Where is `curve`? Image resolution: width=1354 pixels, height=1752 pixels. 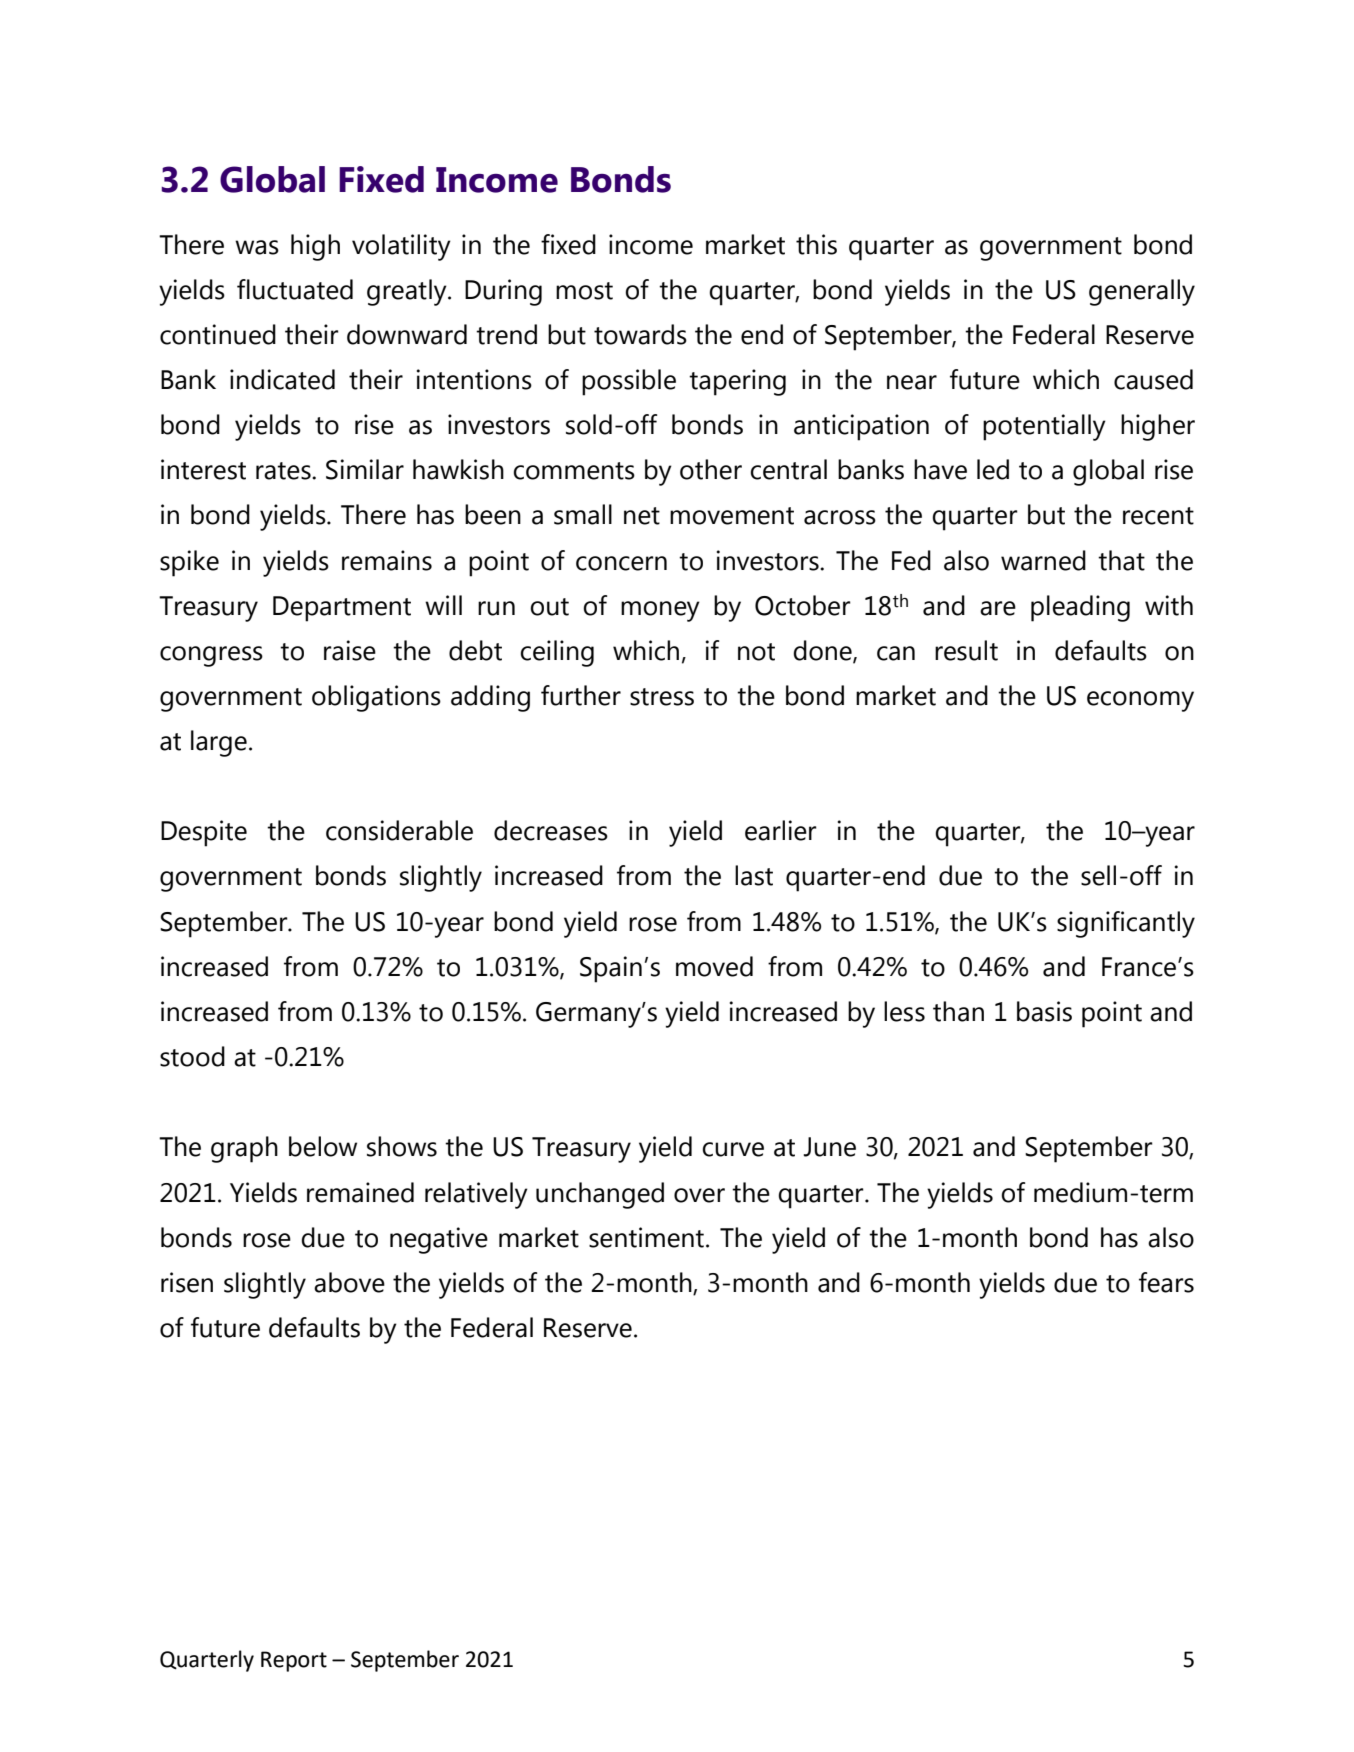 curve is located at coordinates (733, 1149).
